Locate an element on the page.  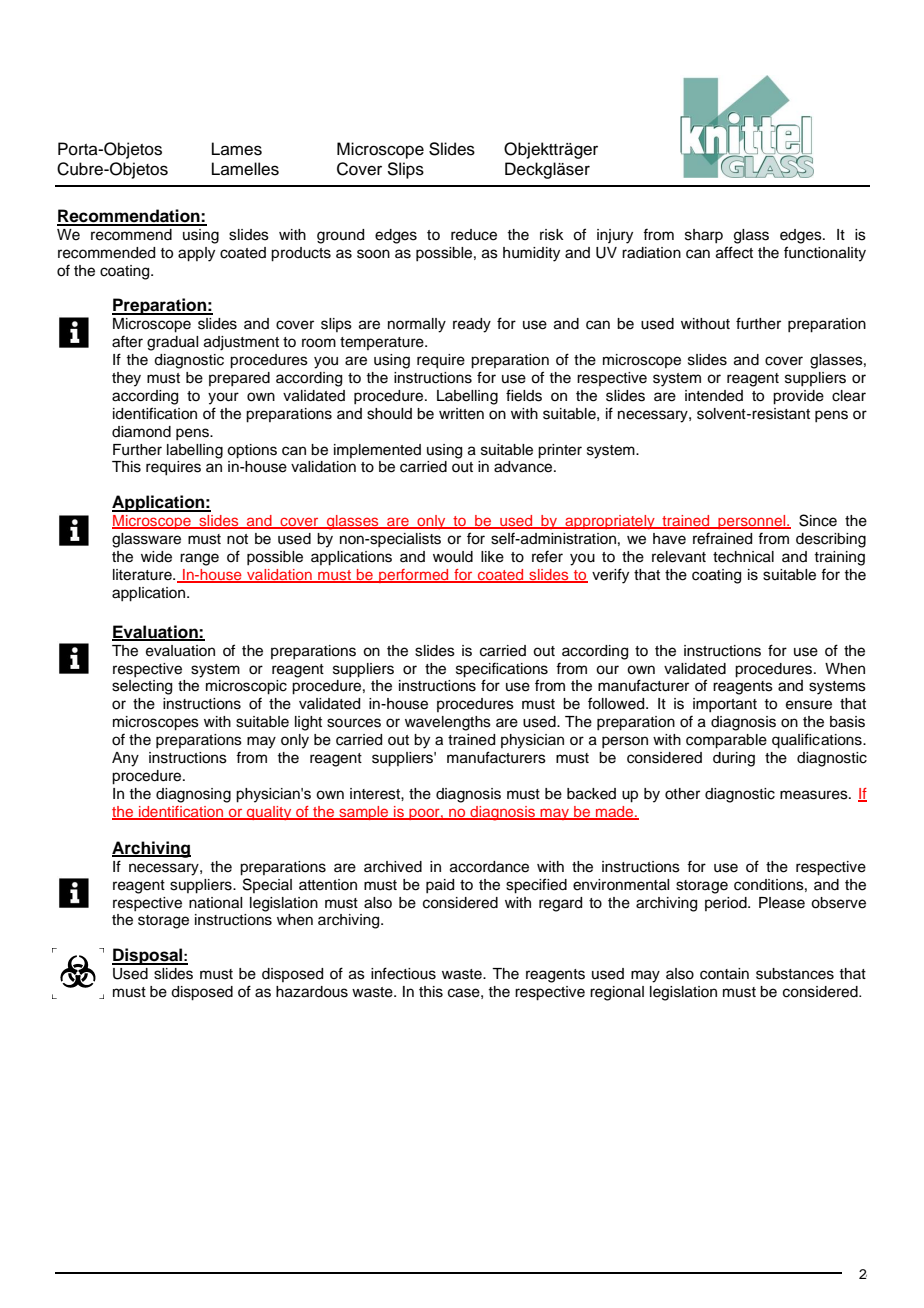
sharp is located at coordinates (704, 236).
